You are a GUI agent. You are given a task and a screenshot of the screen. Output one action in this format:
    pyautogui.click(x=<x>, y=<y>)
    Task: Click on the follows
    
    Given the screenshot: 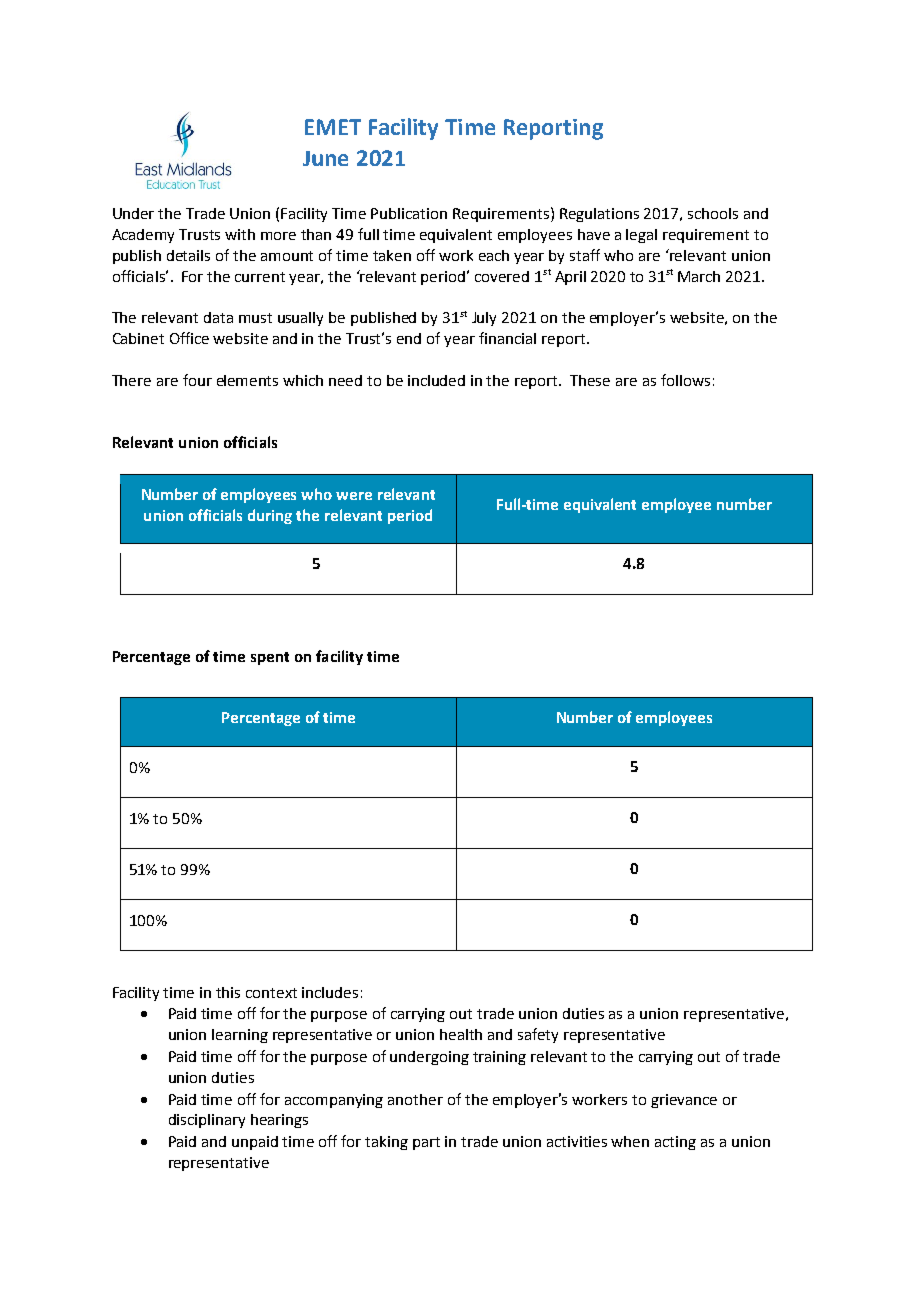 What is the action you would take?
    pyautogui.click(x=685, y=380)
